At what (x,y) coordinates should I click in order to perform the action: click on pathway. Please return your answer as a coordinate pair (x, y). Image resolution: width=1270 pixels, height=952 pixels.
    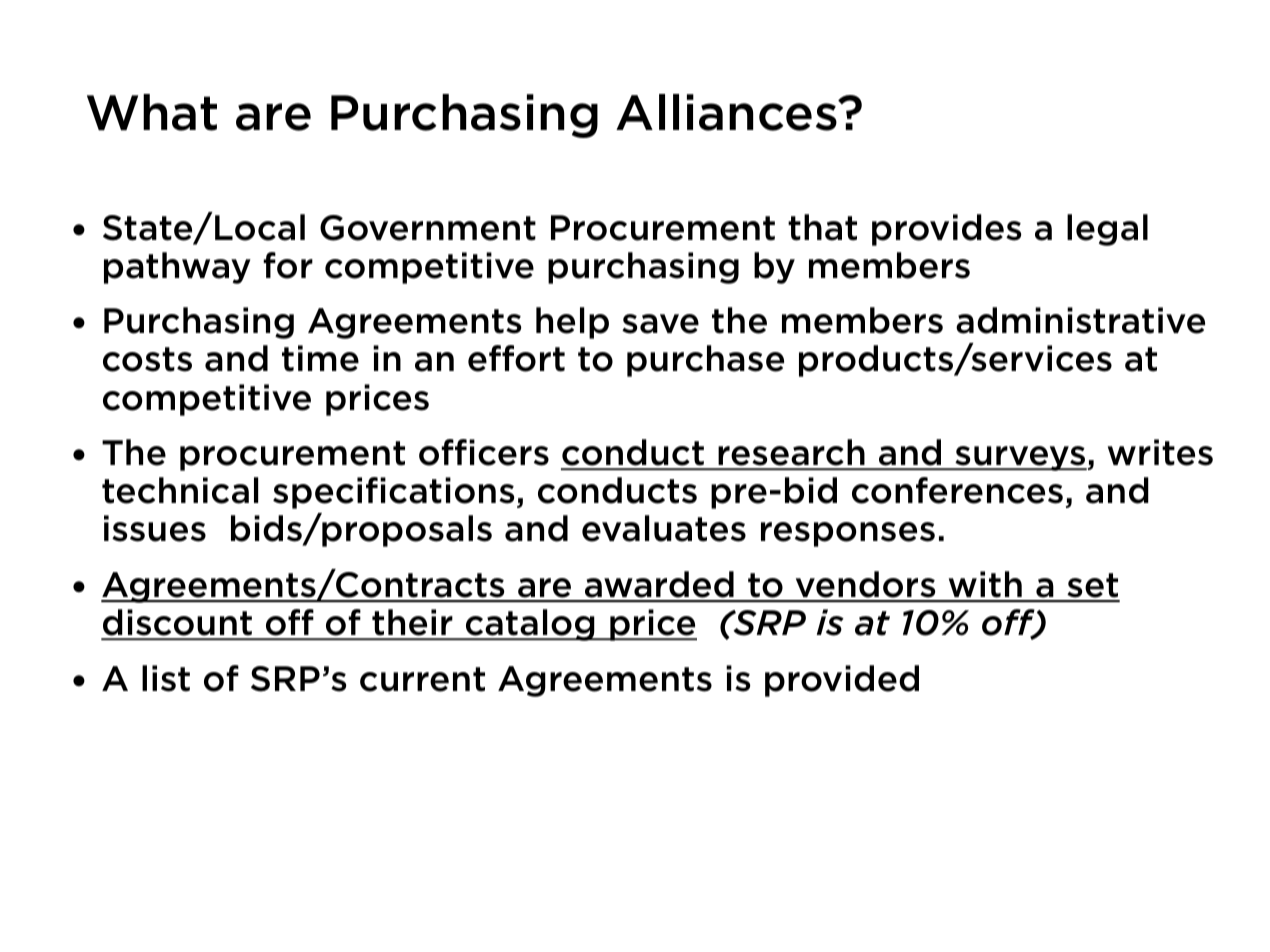
    Looking at the image, I should click on (177, 268).
